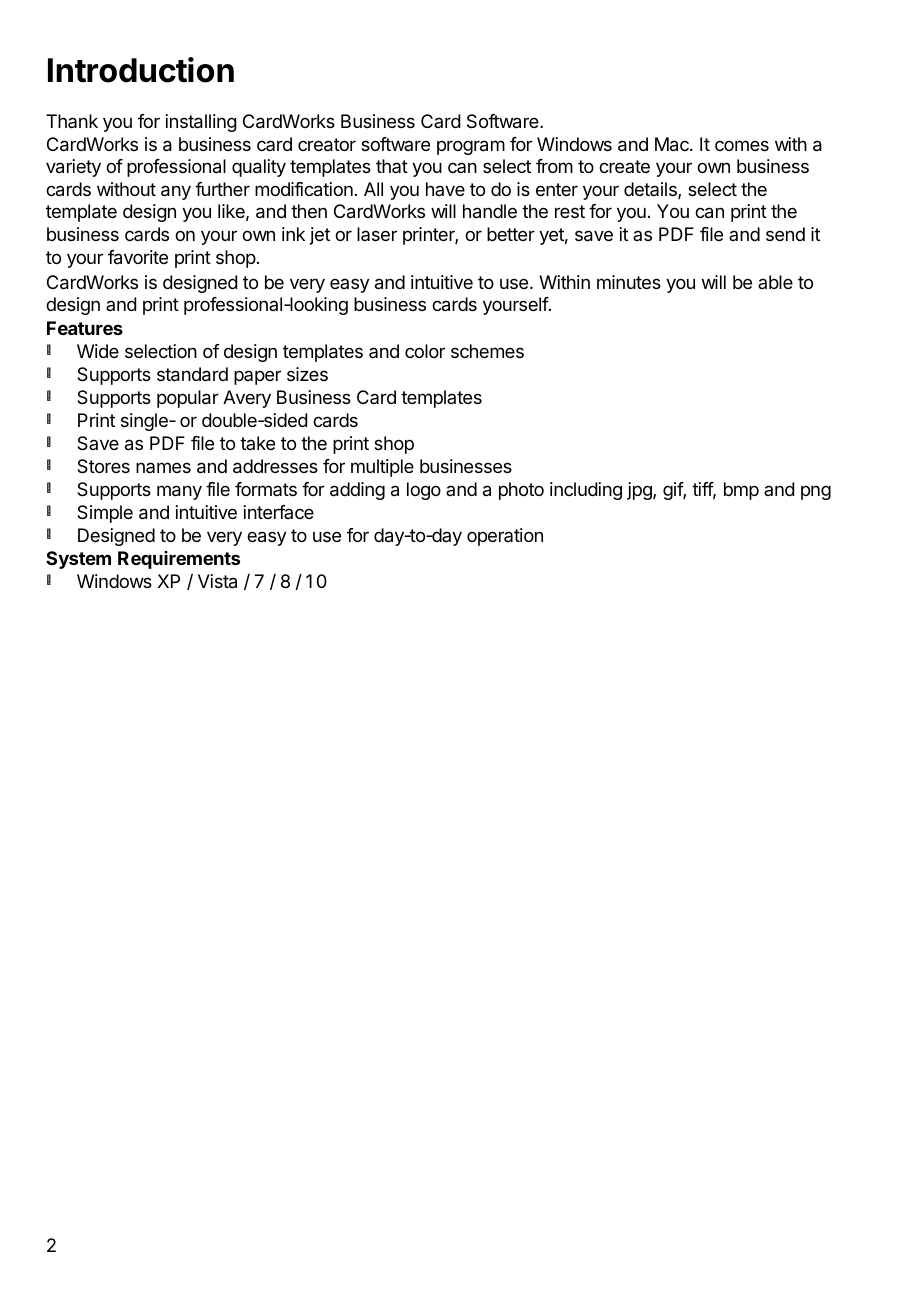 Image resolution: width=924 pixels, height=1293 pixels. What do you see at coordinates (471, 147) in the screenshot?
I see `program` at bounding box center [471, 147].
